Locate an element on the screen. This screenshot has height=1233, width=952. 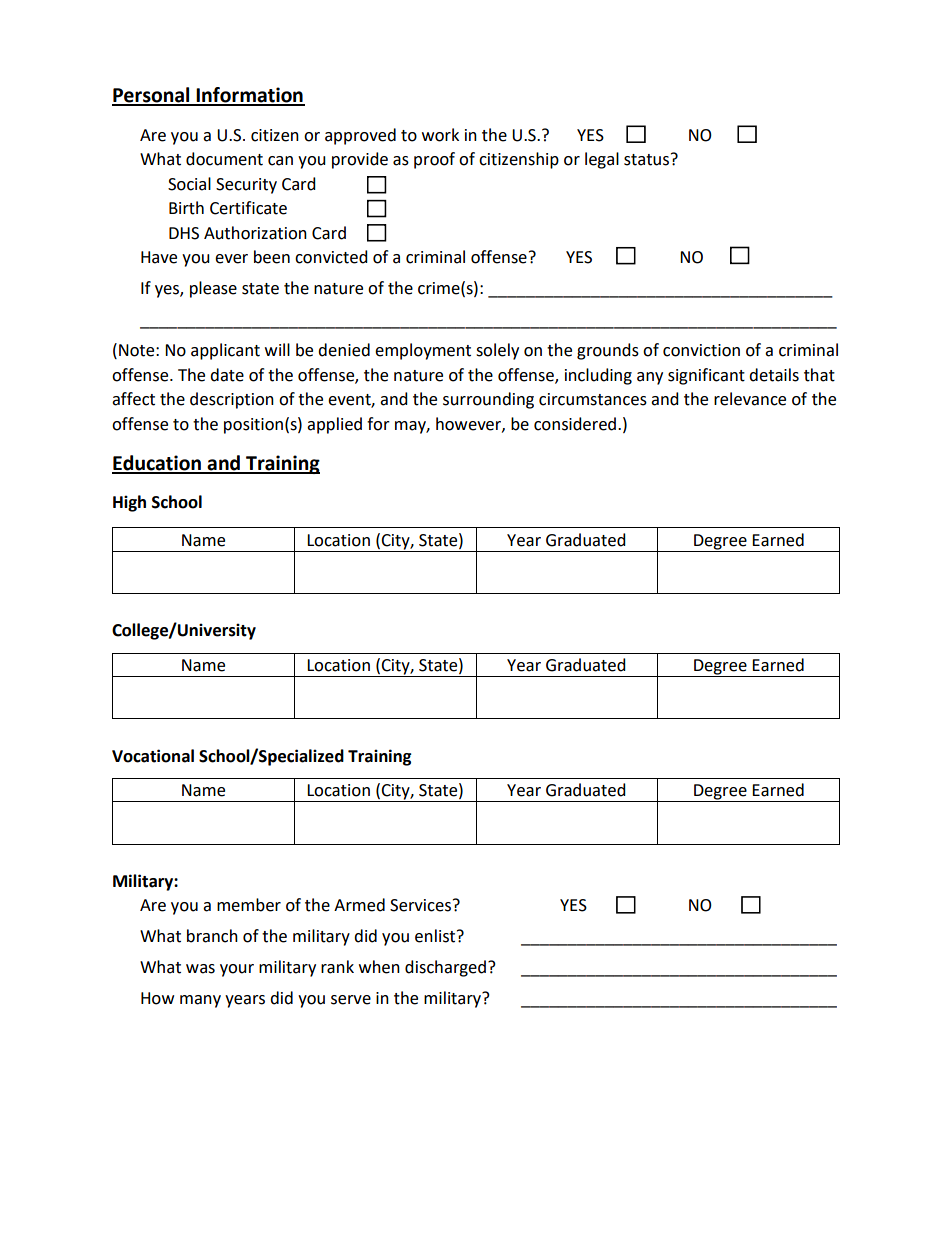
applicant is located at coordinates (225, 351).
